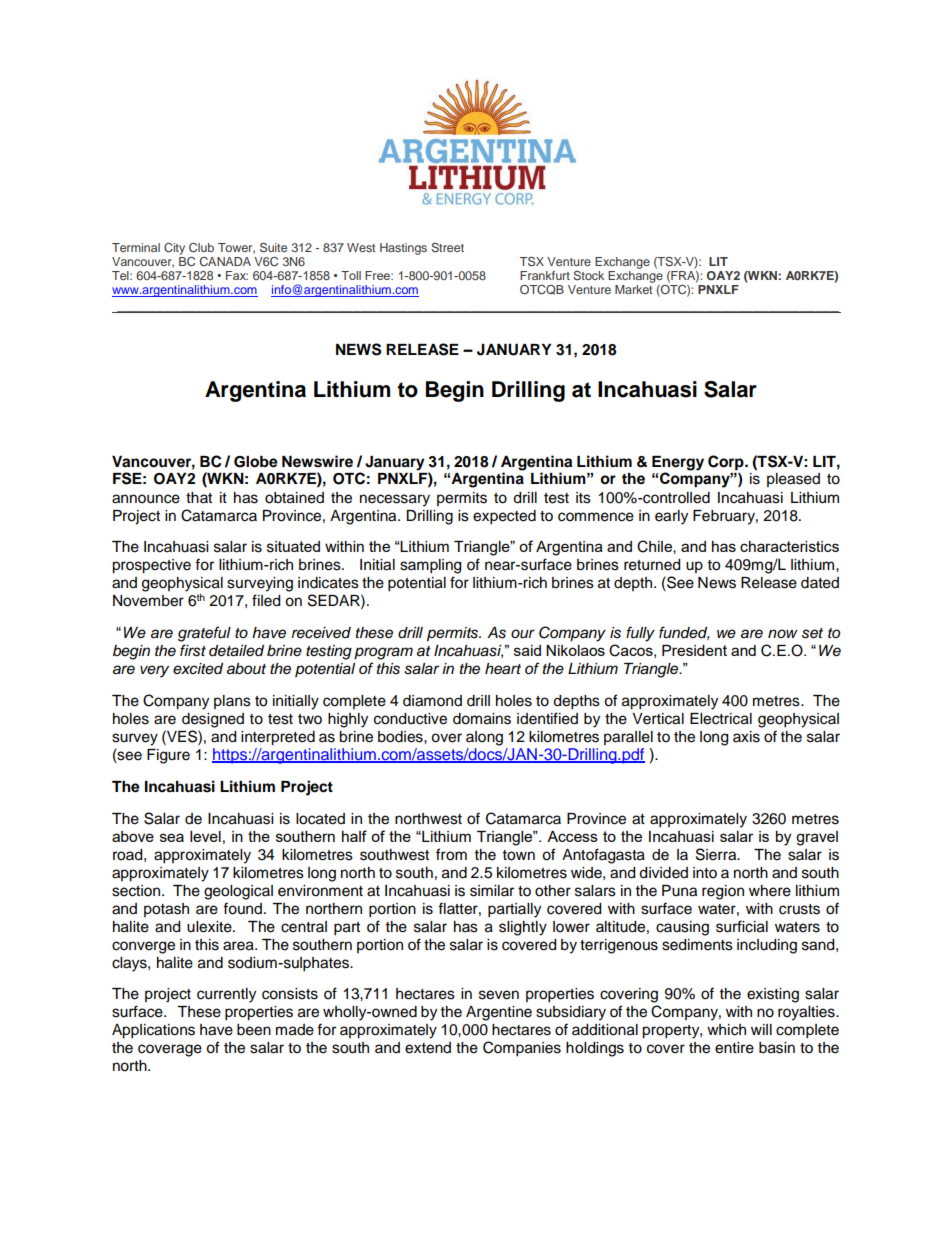 The image size is (952, 1233). I want to click on Market, so click(633, 289).
